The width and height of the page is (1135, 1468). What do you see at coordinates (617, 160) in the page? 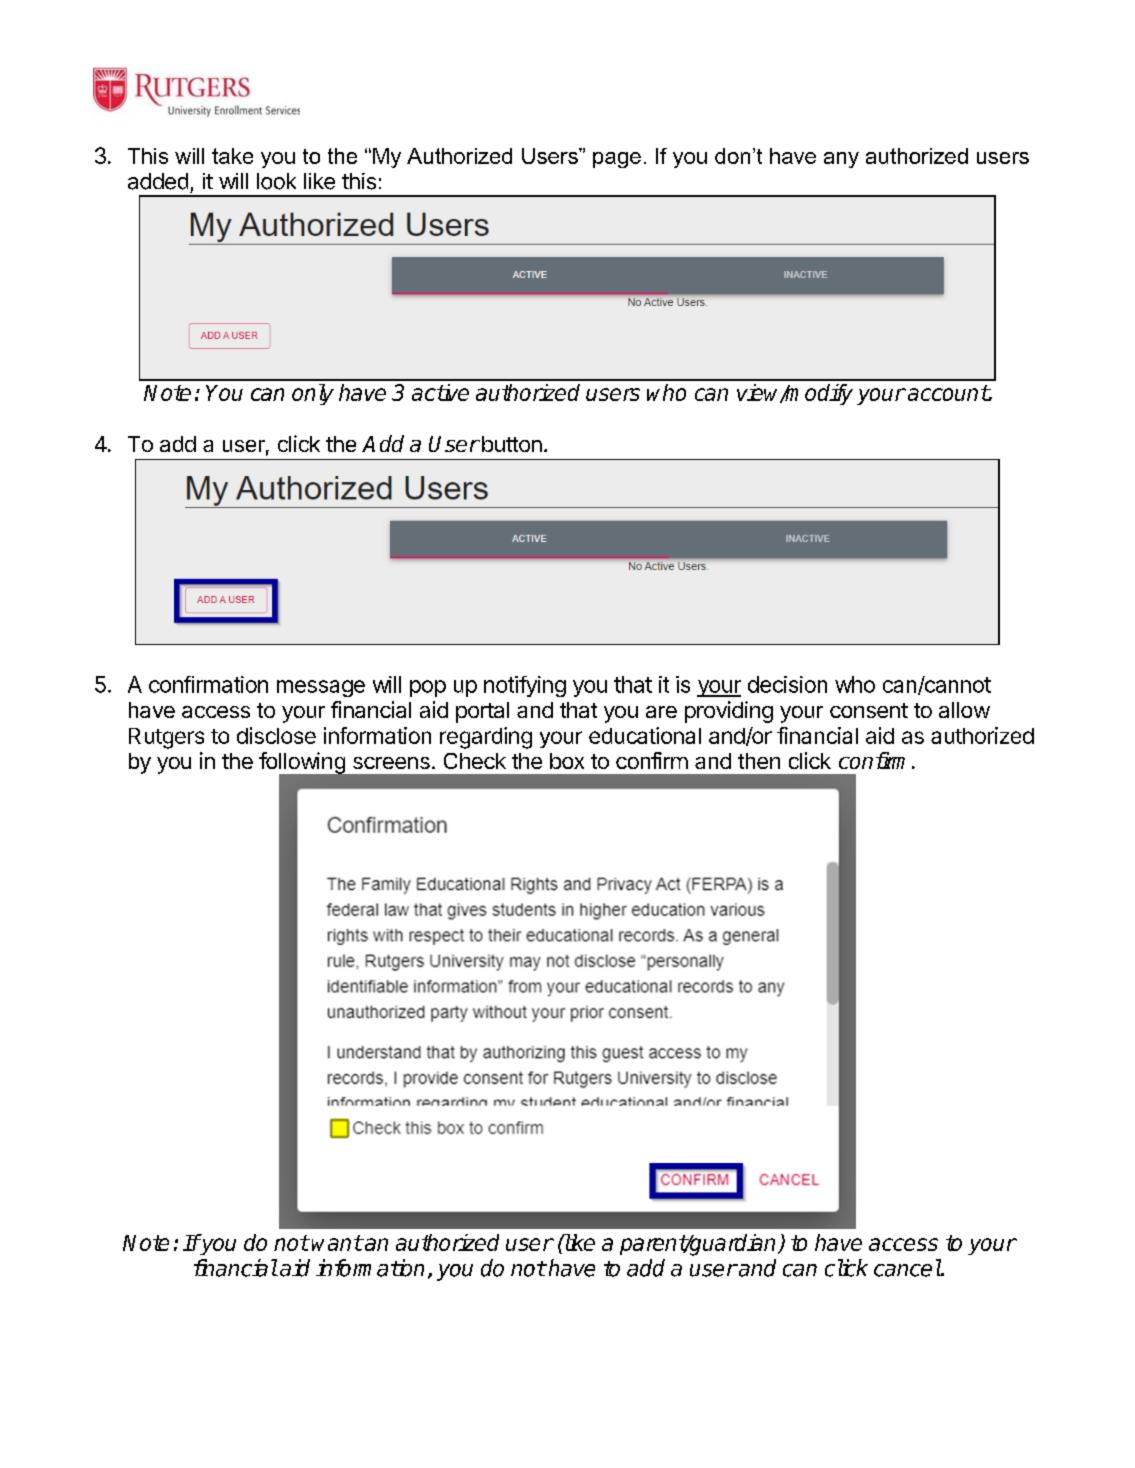
I see `page` at bounding box center [617, 160].
